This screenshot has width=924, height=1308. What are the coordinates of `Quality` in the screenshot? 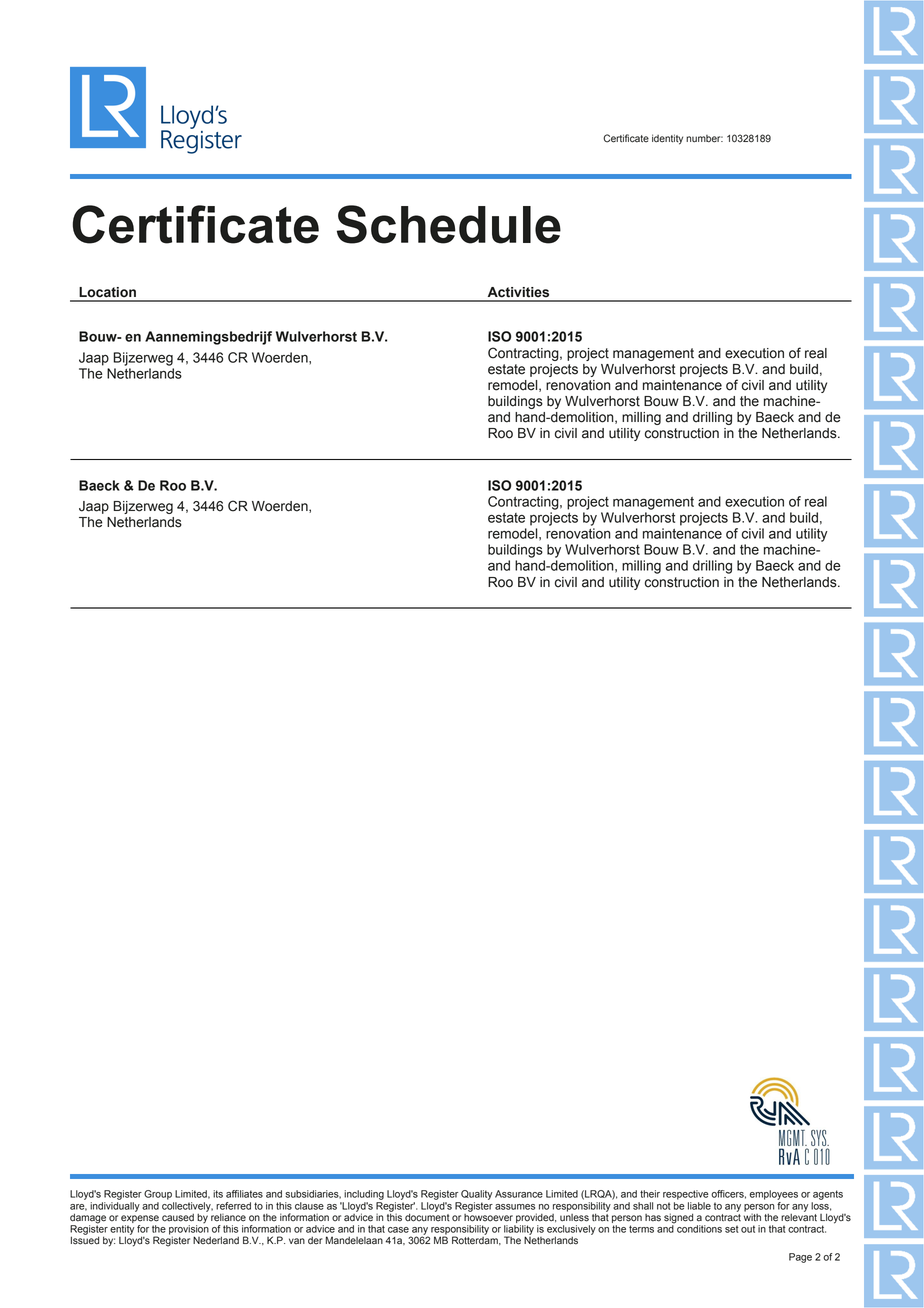 It's located at (476, 1195).
